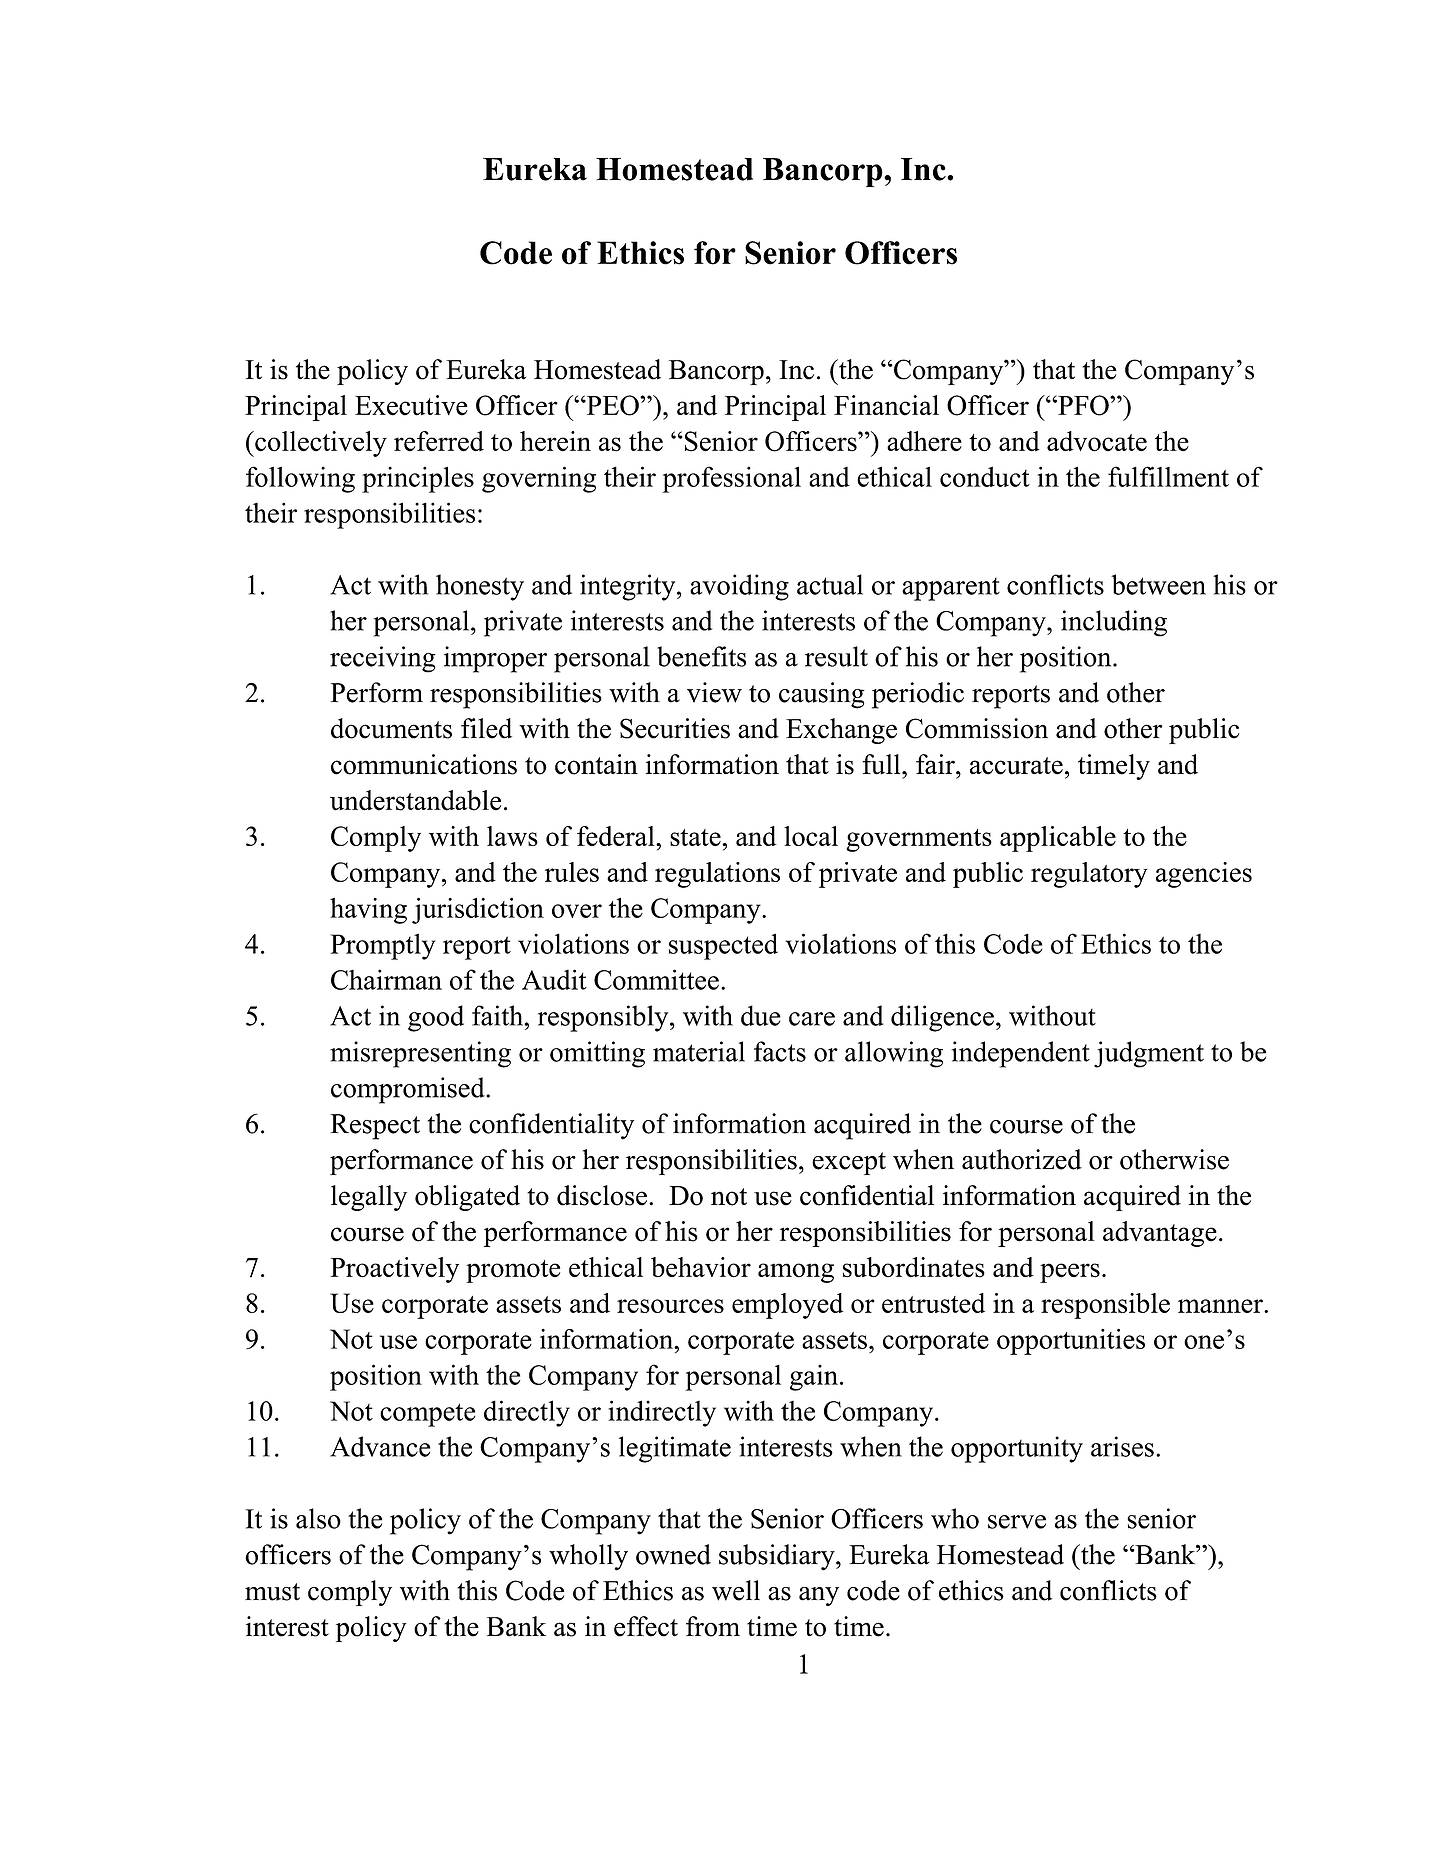 This document has height=1874, width=1448. What do you see at coordinates (1097, 441) in the document?
I see `advocate` at bounding box center [1097, 441].
